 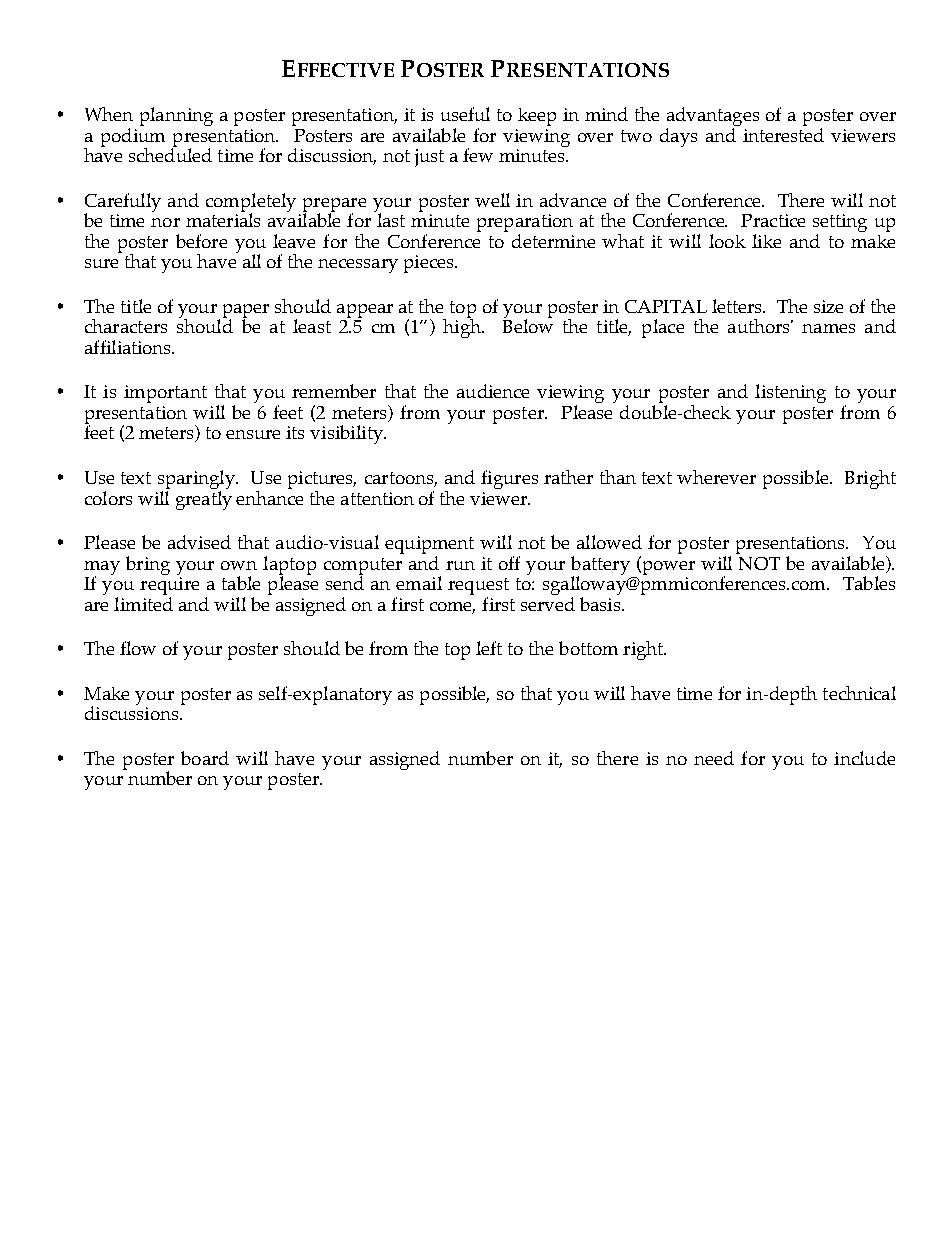 What do you see at coordinates (509, 479) in the screenshot?
I see `figures` at bounding box center [509, 479].
